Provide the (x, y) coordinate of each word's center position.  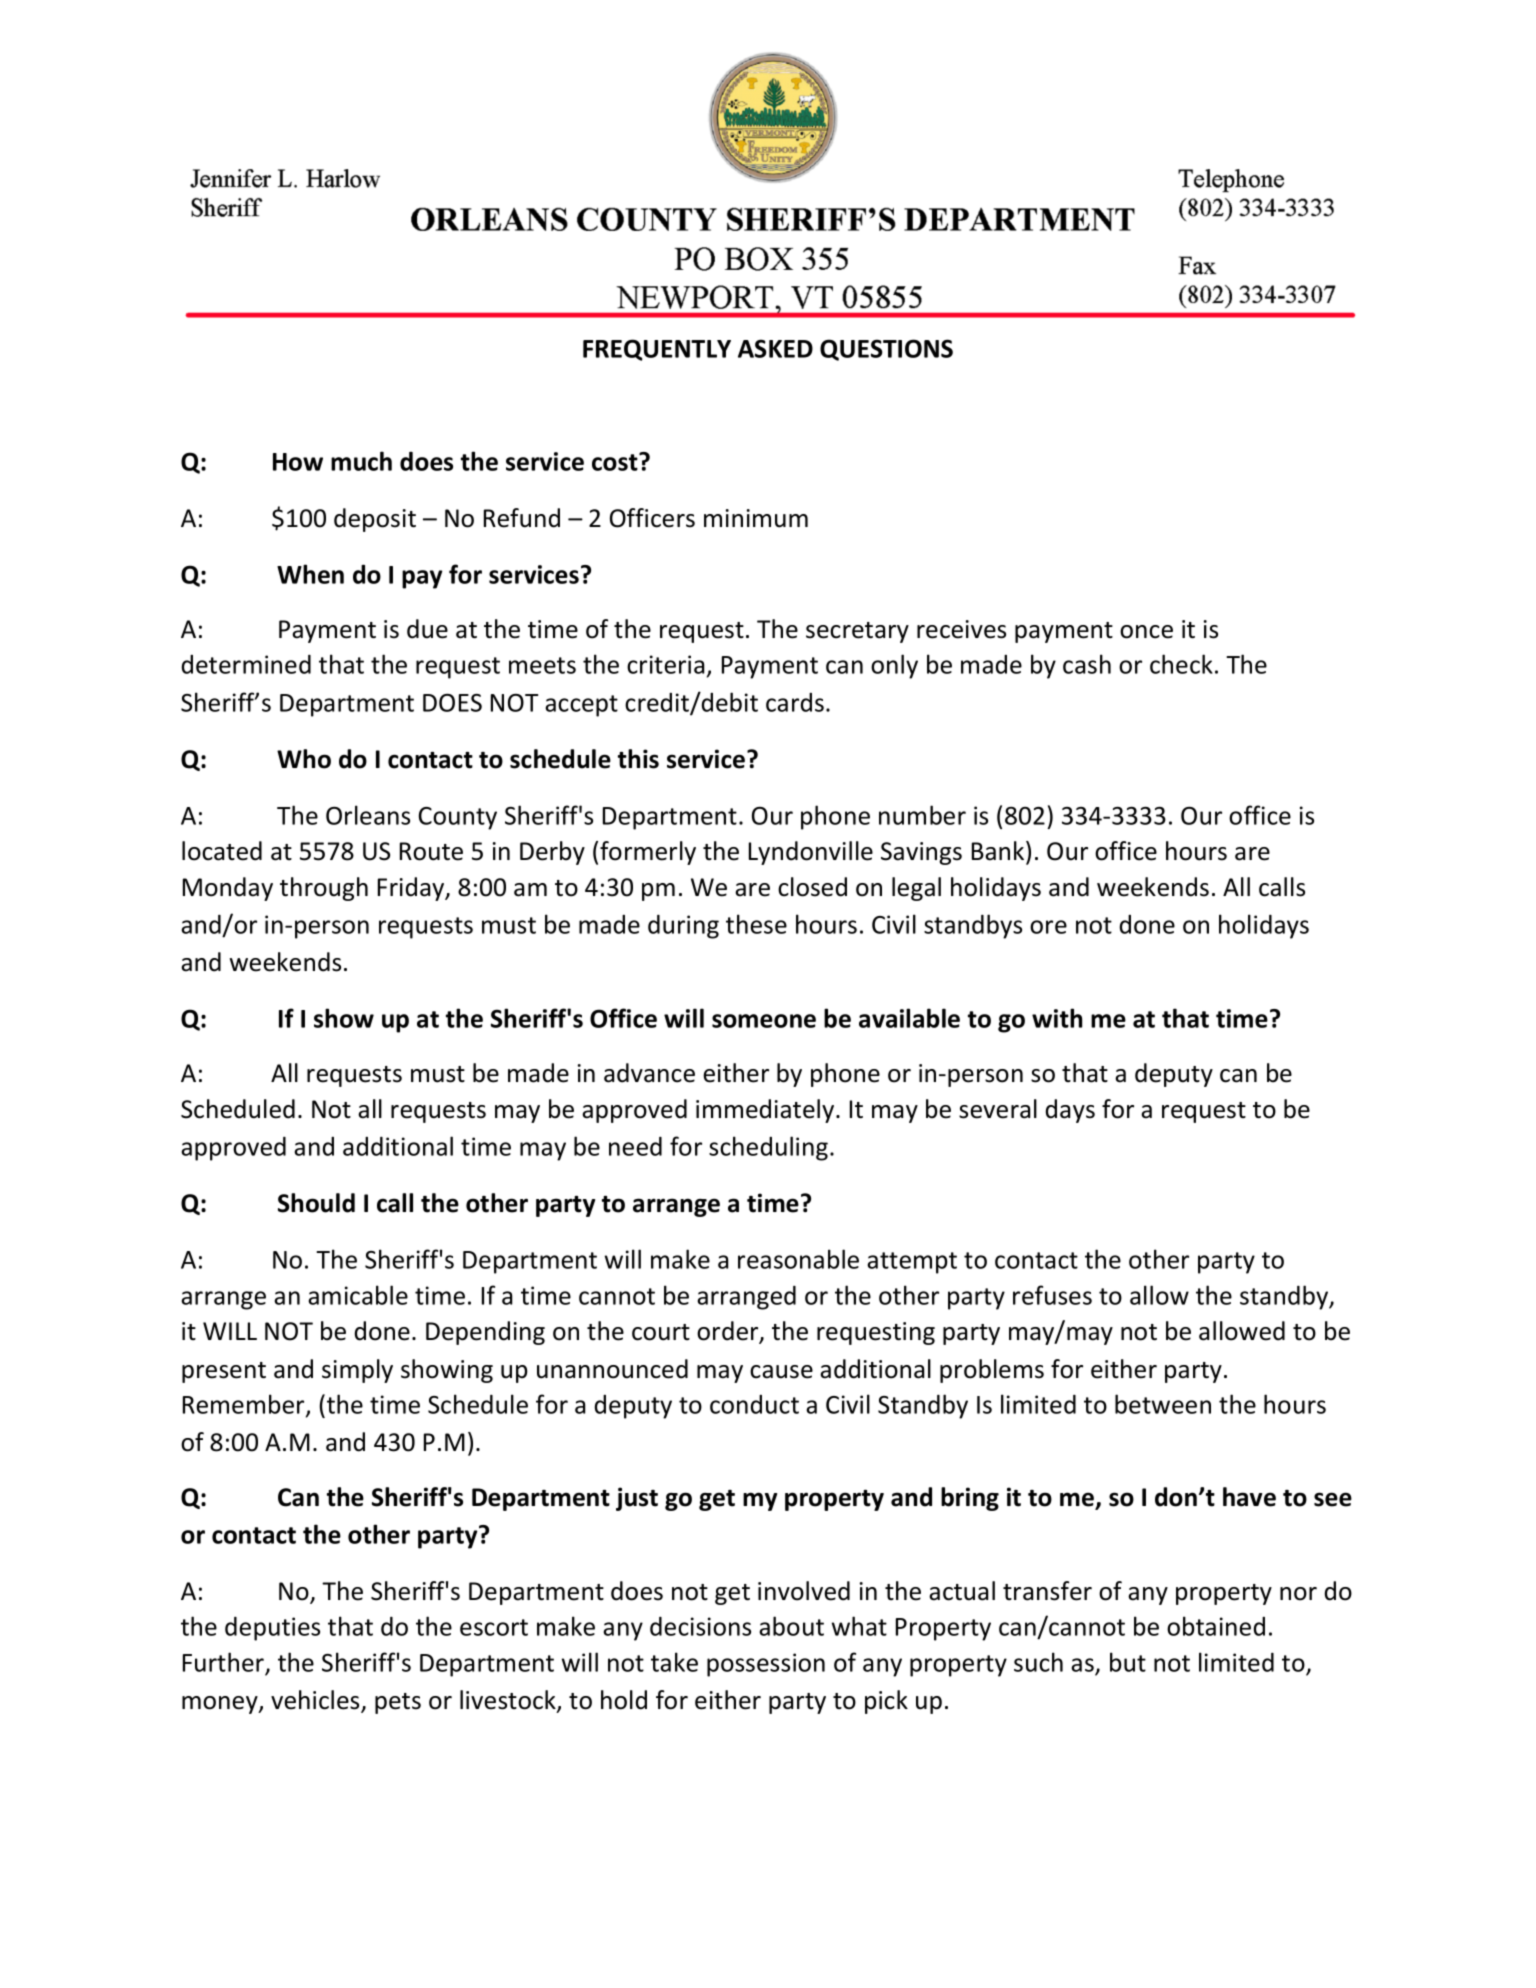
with (1057, 1018)
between (1163, 1404)
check (1181, 664)
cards (795, 702)
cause (781, 1372)
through (324, 889)
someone (764, 1021)
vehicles (316, 1701)
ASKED (775, 348)
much (361, 461)
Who (304, 759)
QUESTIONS (886, 350)
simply (357, 1371)
